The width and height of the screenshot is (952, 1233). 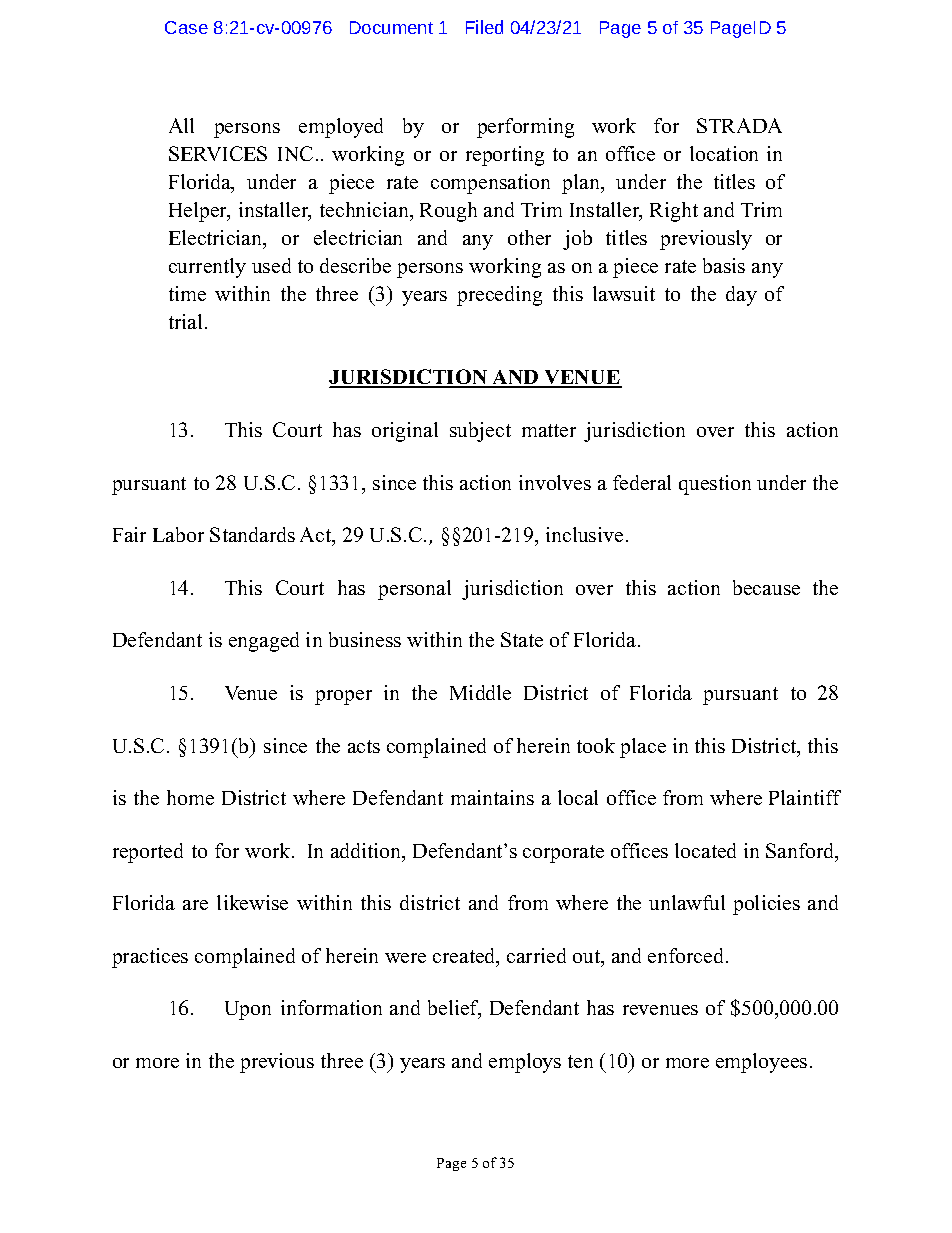 I want to click on STRADA, so click(x=739, y=125).
